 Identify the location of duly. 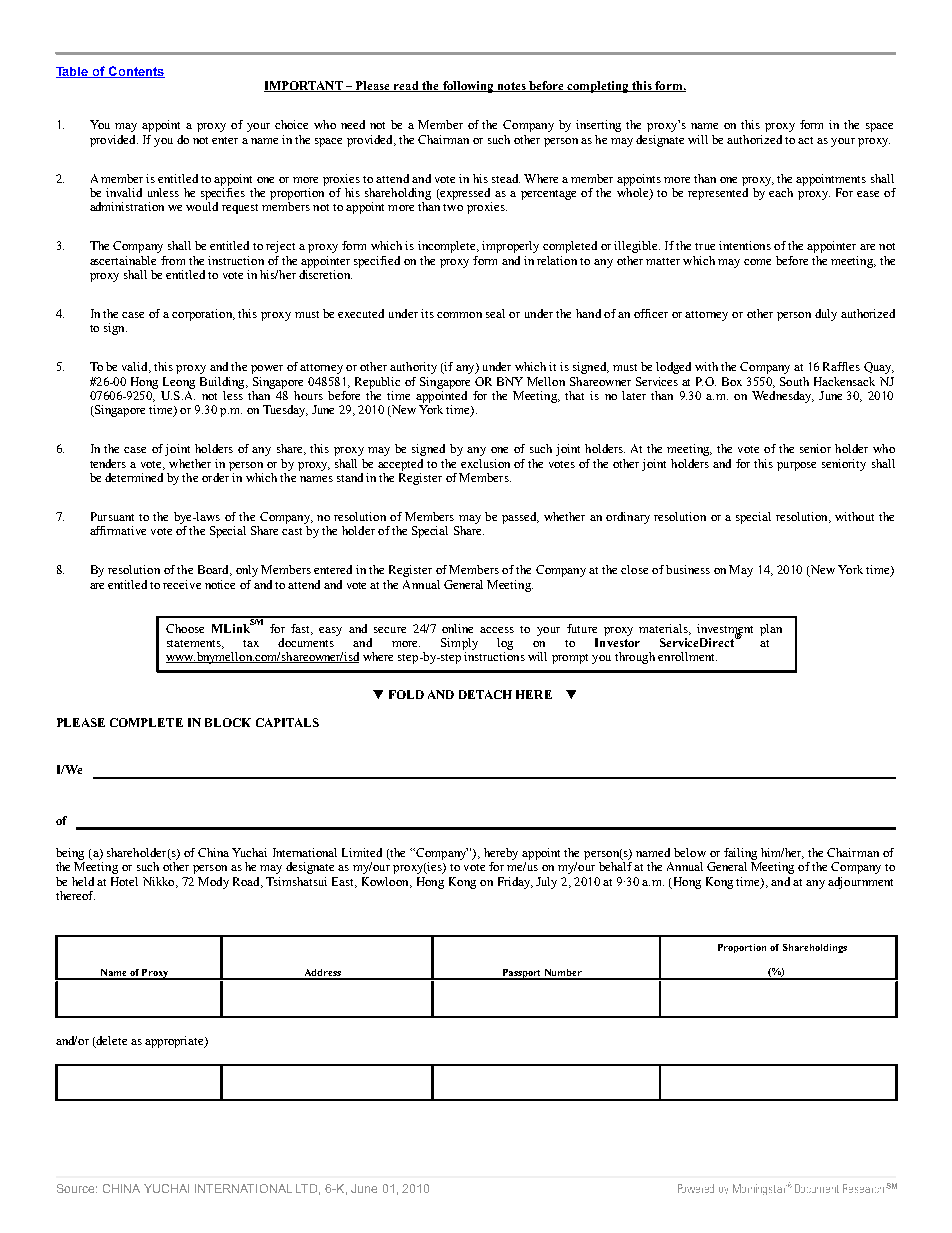
(826, 315).
